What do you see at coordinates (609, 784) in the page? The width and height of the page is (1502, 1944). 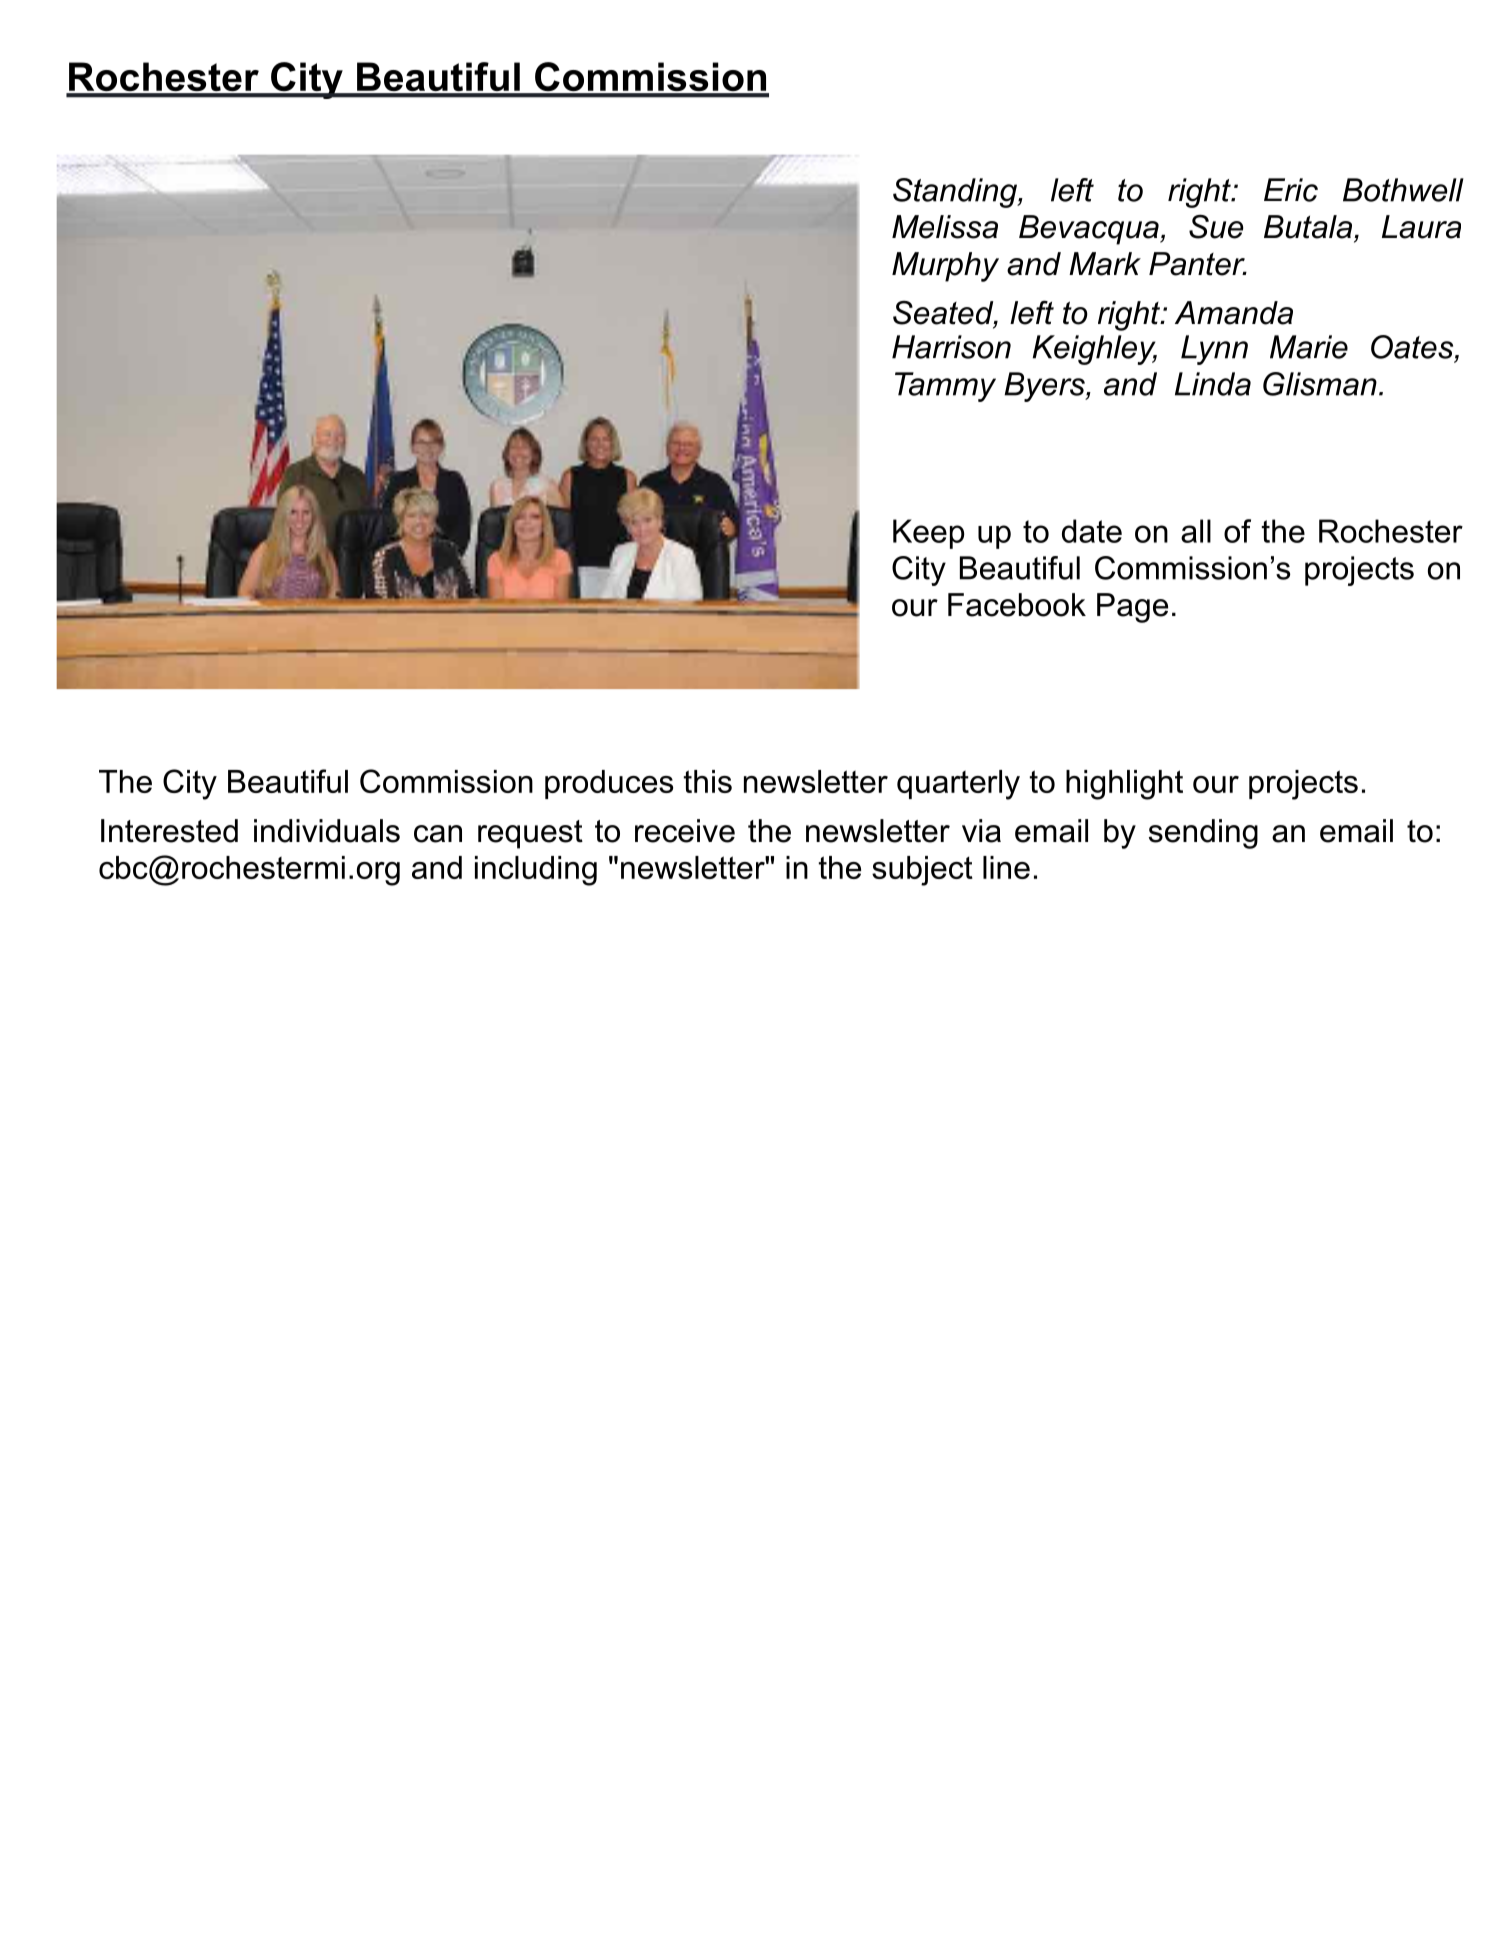 I see `produces` at bounding box center [609, 784].
